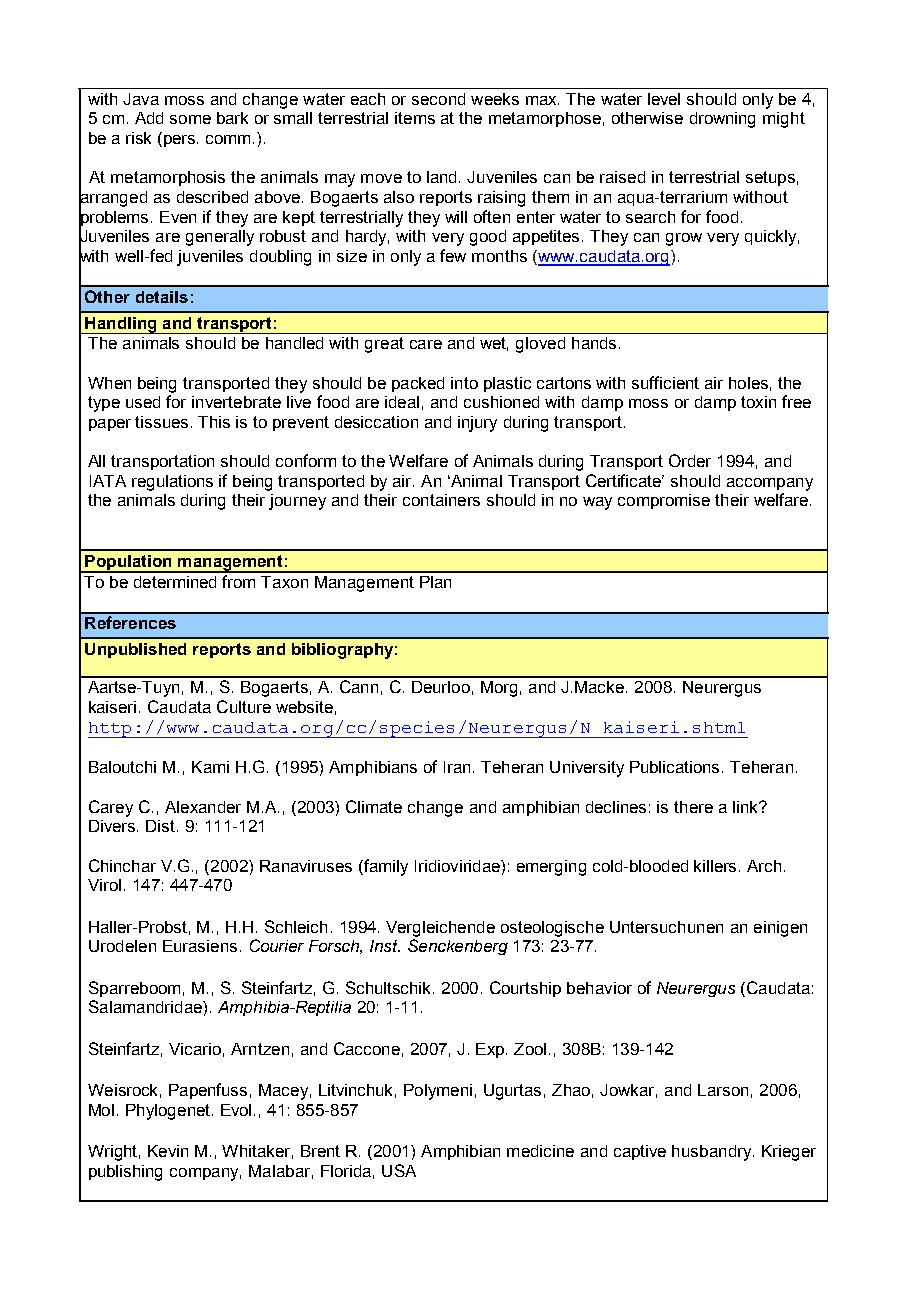  Describe the element at coordinates (168, 1151) in the document. I see `Kevin` at that location.
